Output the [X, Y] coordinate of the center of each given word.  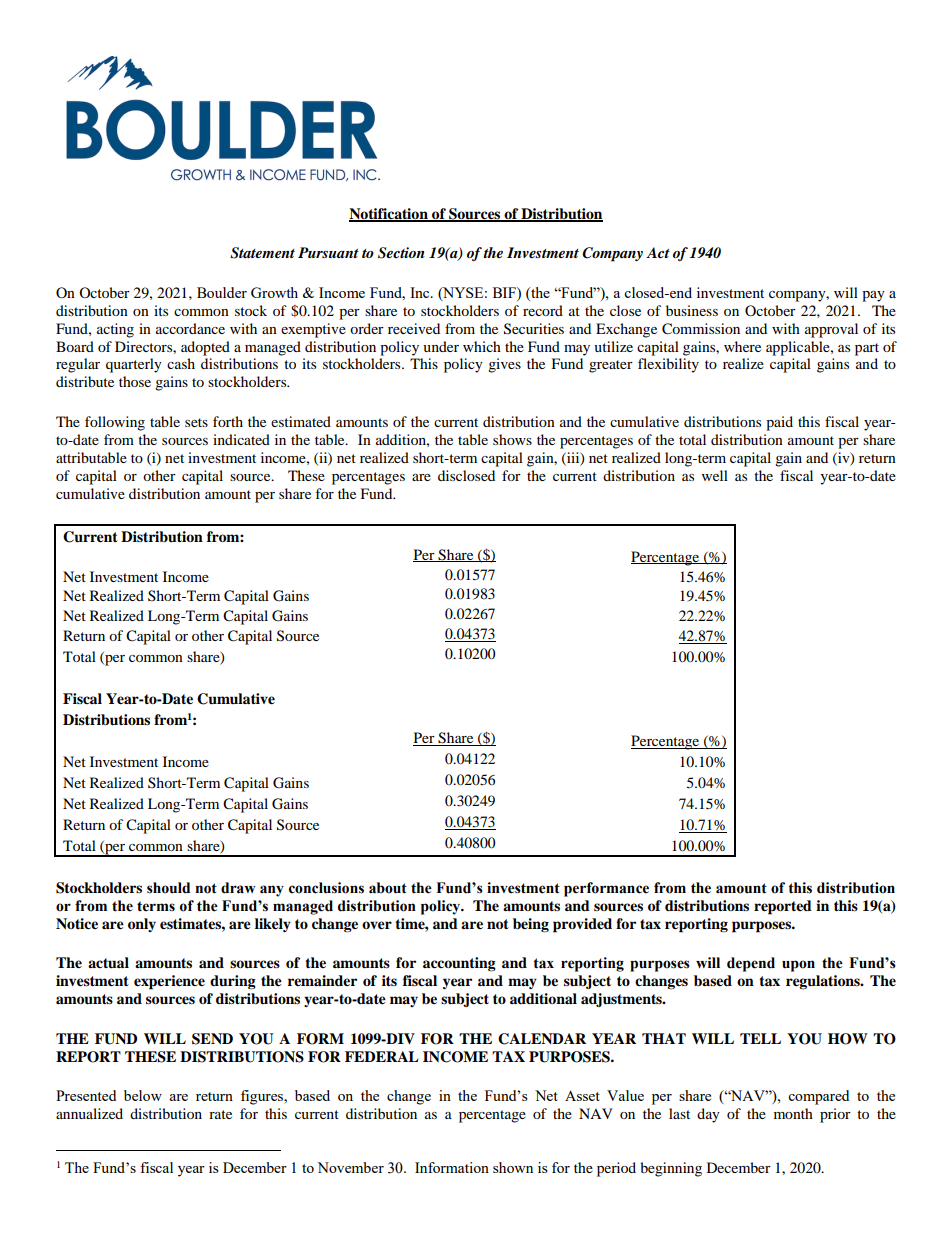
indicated [241, 439]
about [388, 888]
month [793, 1113]
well [715, 475]
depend [751, 964]
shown [513, 1167]
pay [873, 296]
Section [401, 253]
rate [220, 1114]
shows [512, 439]
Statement [262, 253]
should [168, 888]
